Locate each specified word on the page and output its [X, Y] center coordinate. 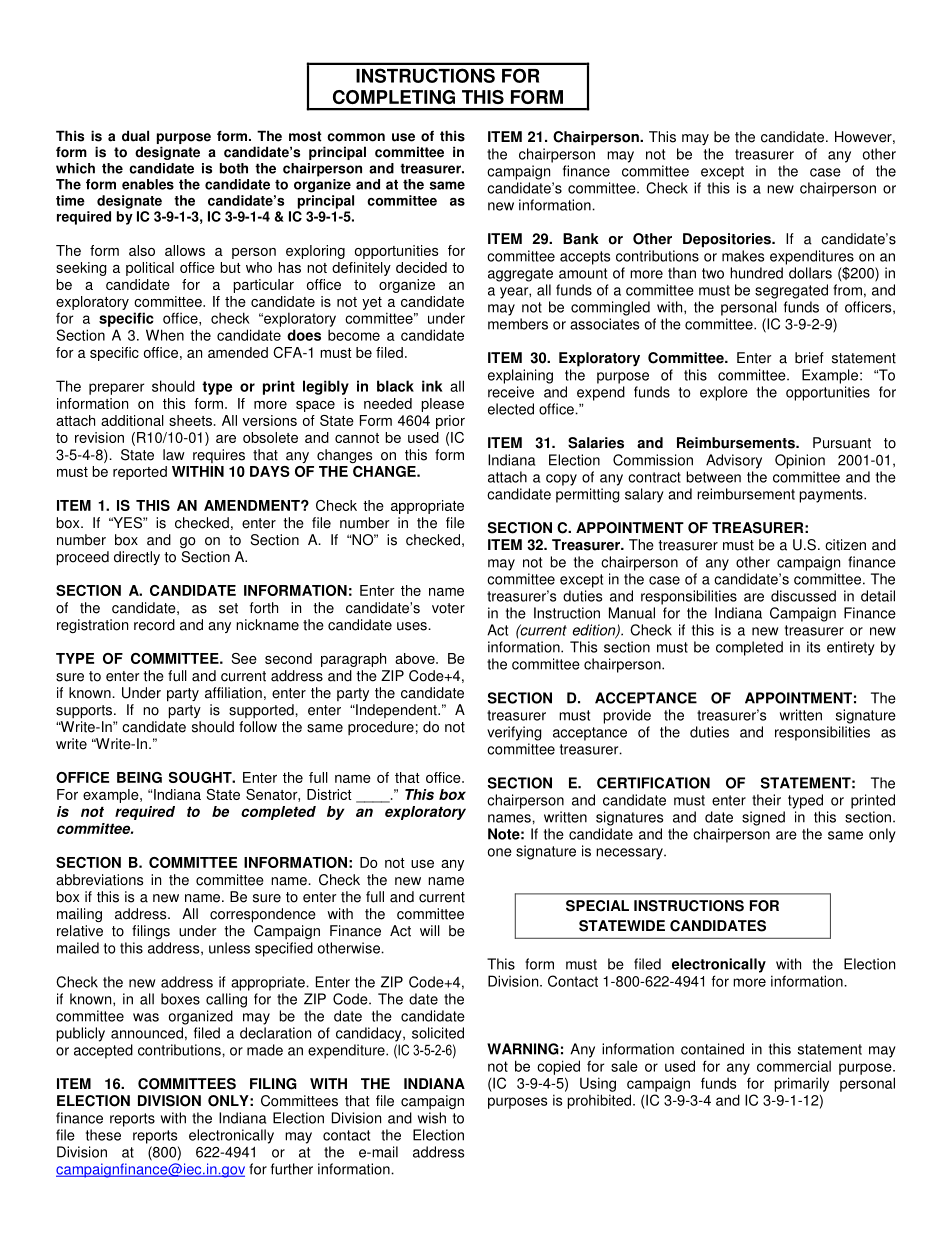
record [154, 625]
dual [135, 136]
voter [448, 608]
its [813, 647]
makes [743, 256]
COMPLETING [394, 97]
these [103, 1135]
